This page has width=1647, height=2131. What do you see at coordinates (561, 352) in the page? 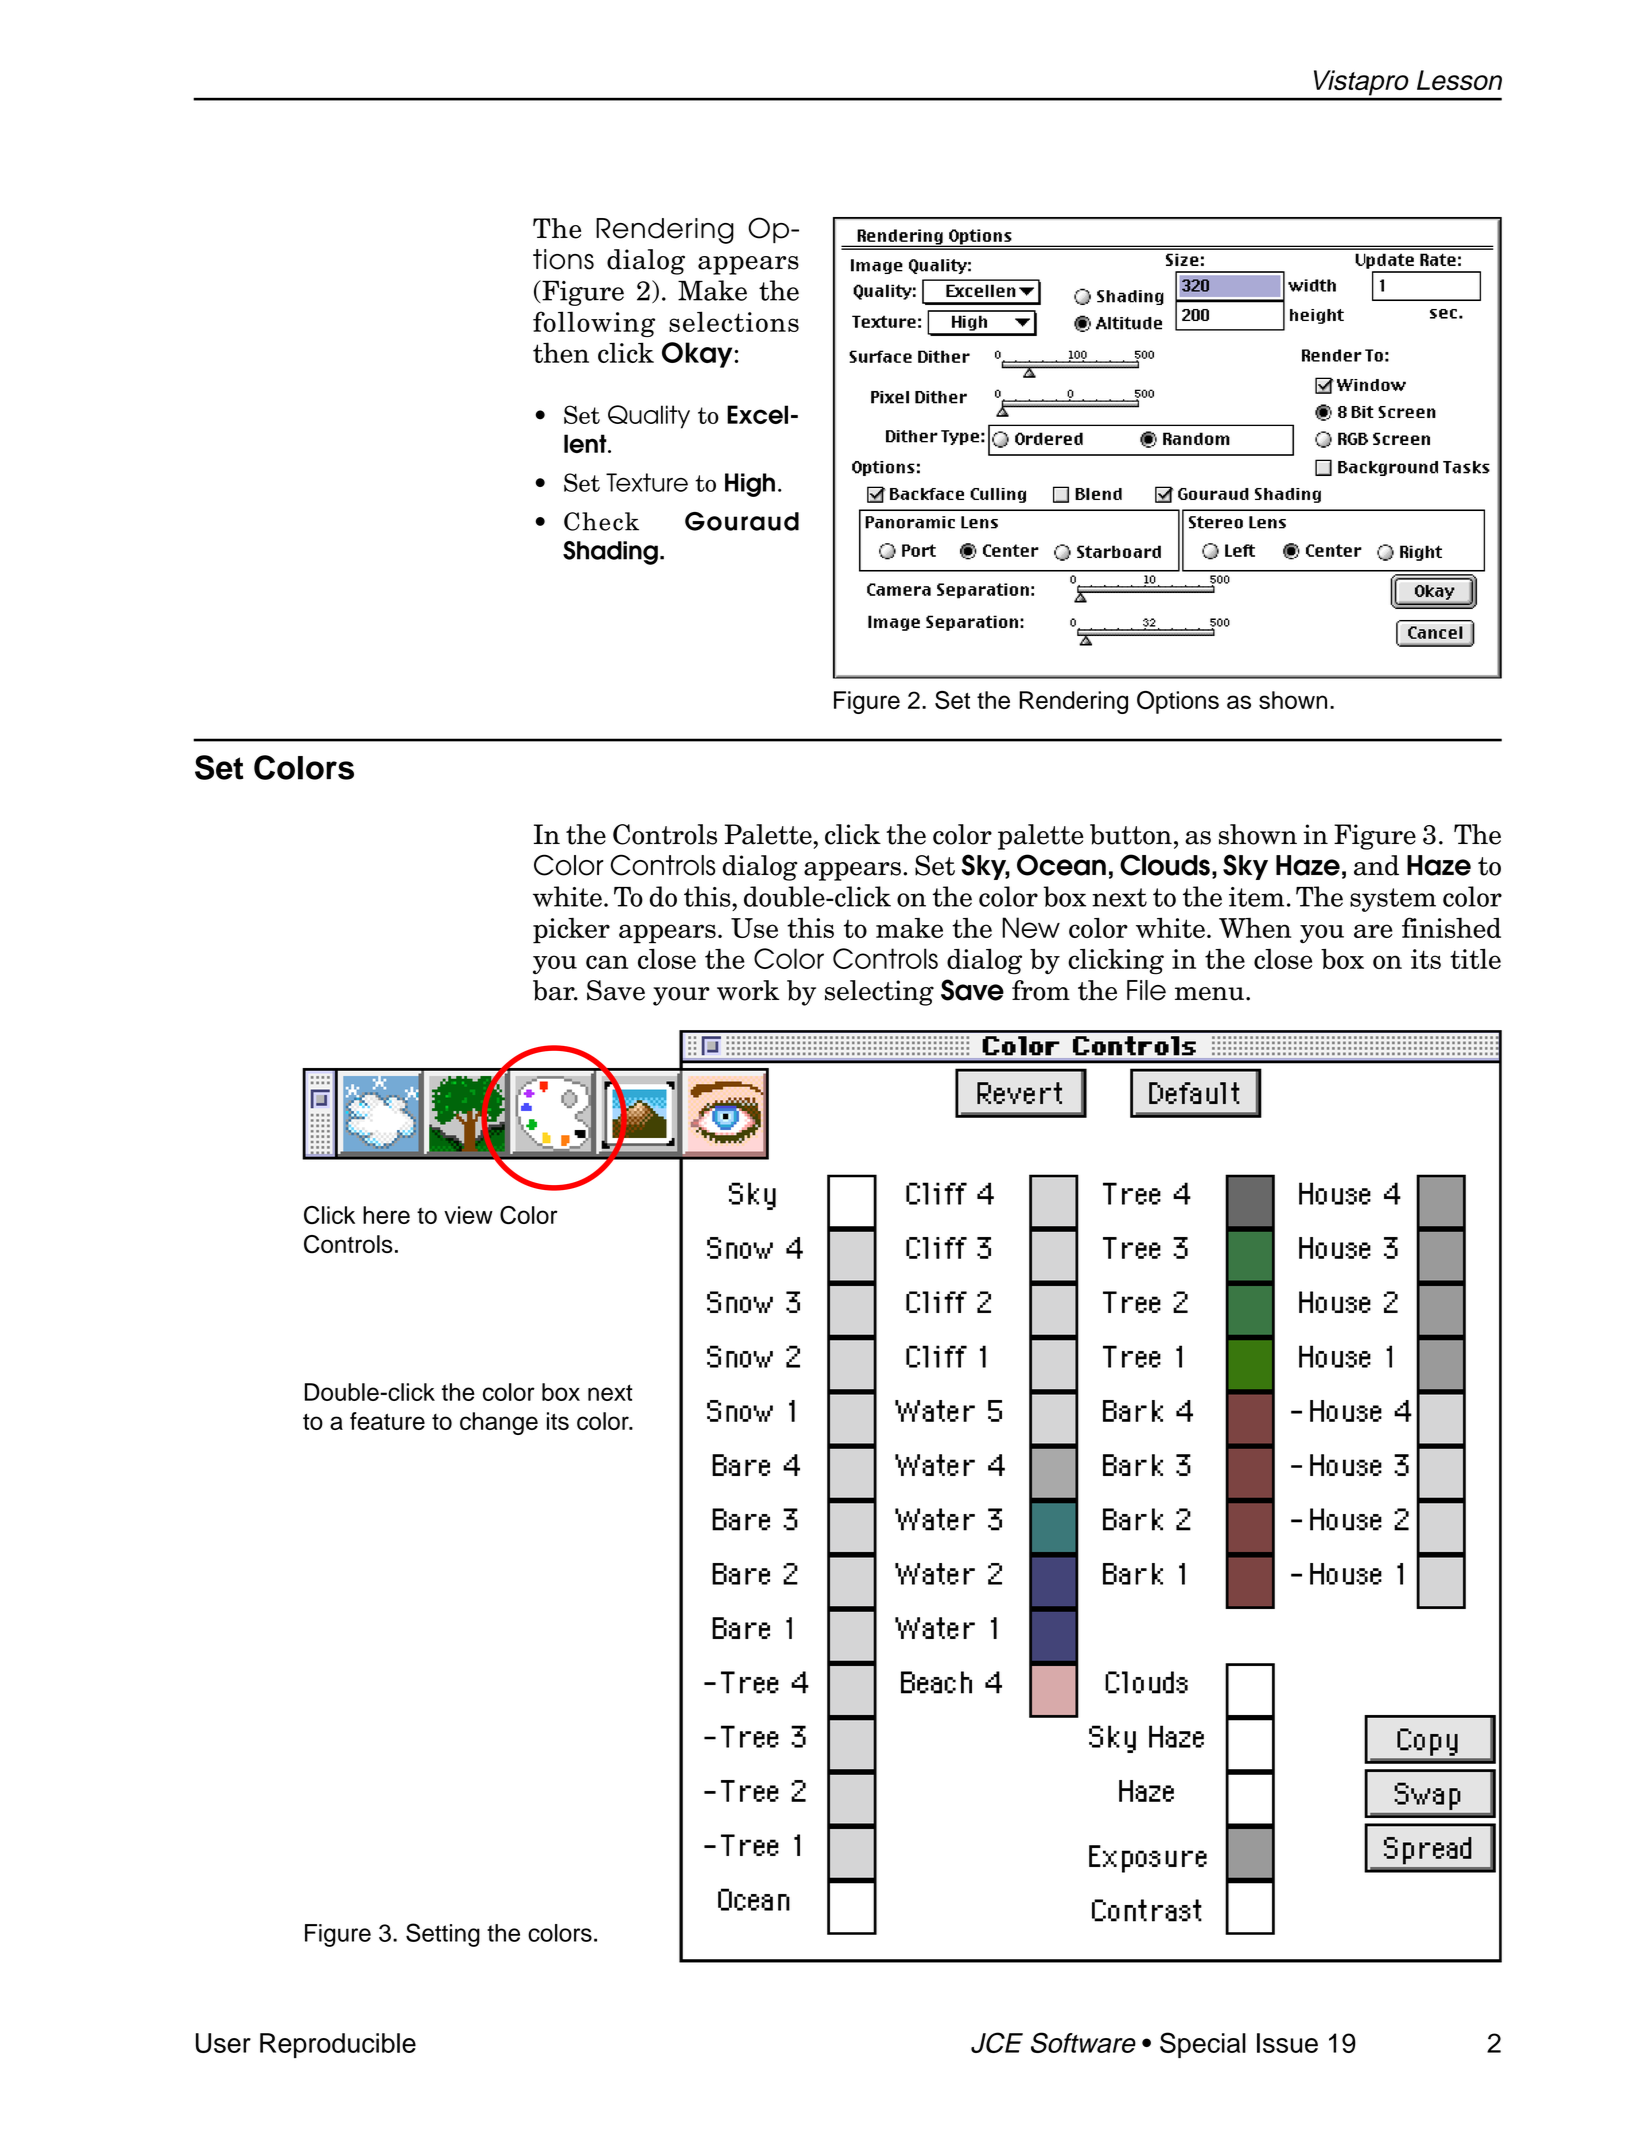
I see `then` at bounding box center [561, 352].
